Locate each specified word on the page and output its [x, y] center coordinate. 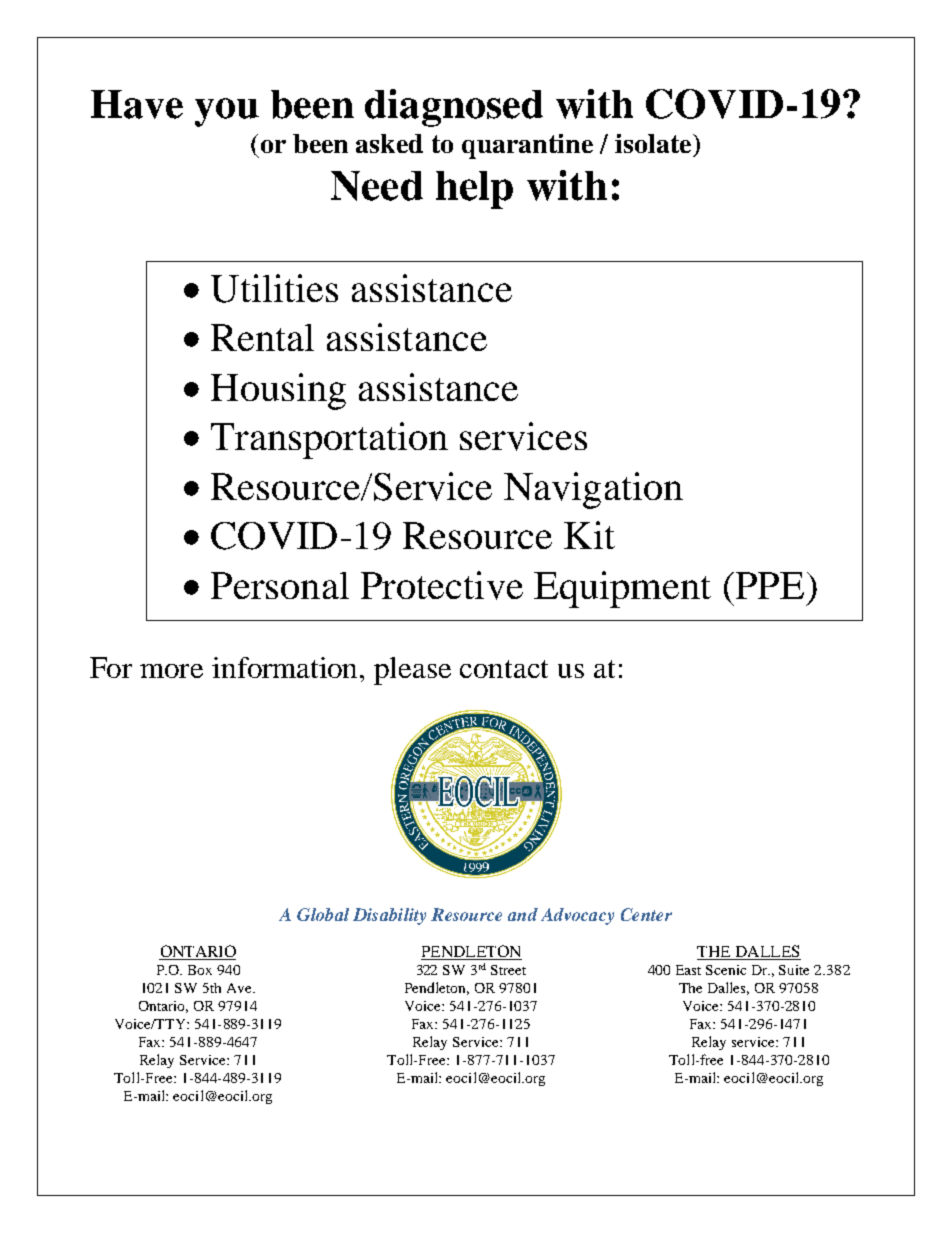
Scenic [726, 970]
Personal [280, 585]
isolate [654, 143]
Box [200, 970]
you [227, 112]
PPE [768, 585]
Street [508, 970]
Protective [442, 585]
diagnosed [454, 108]
